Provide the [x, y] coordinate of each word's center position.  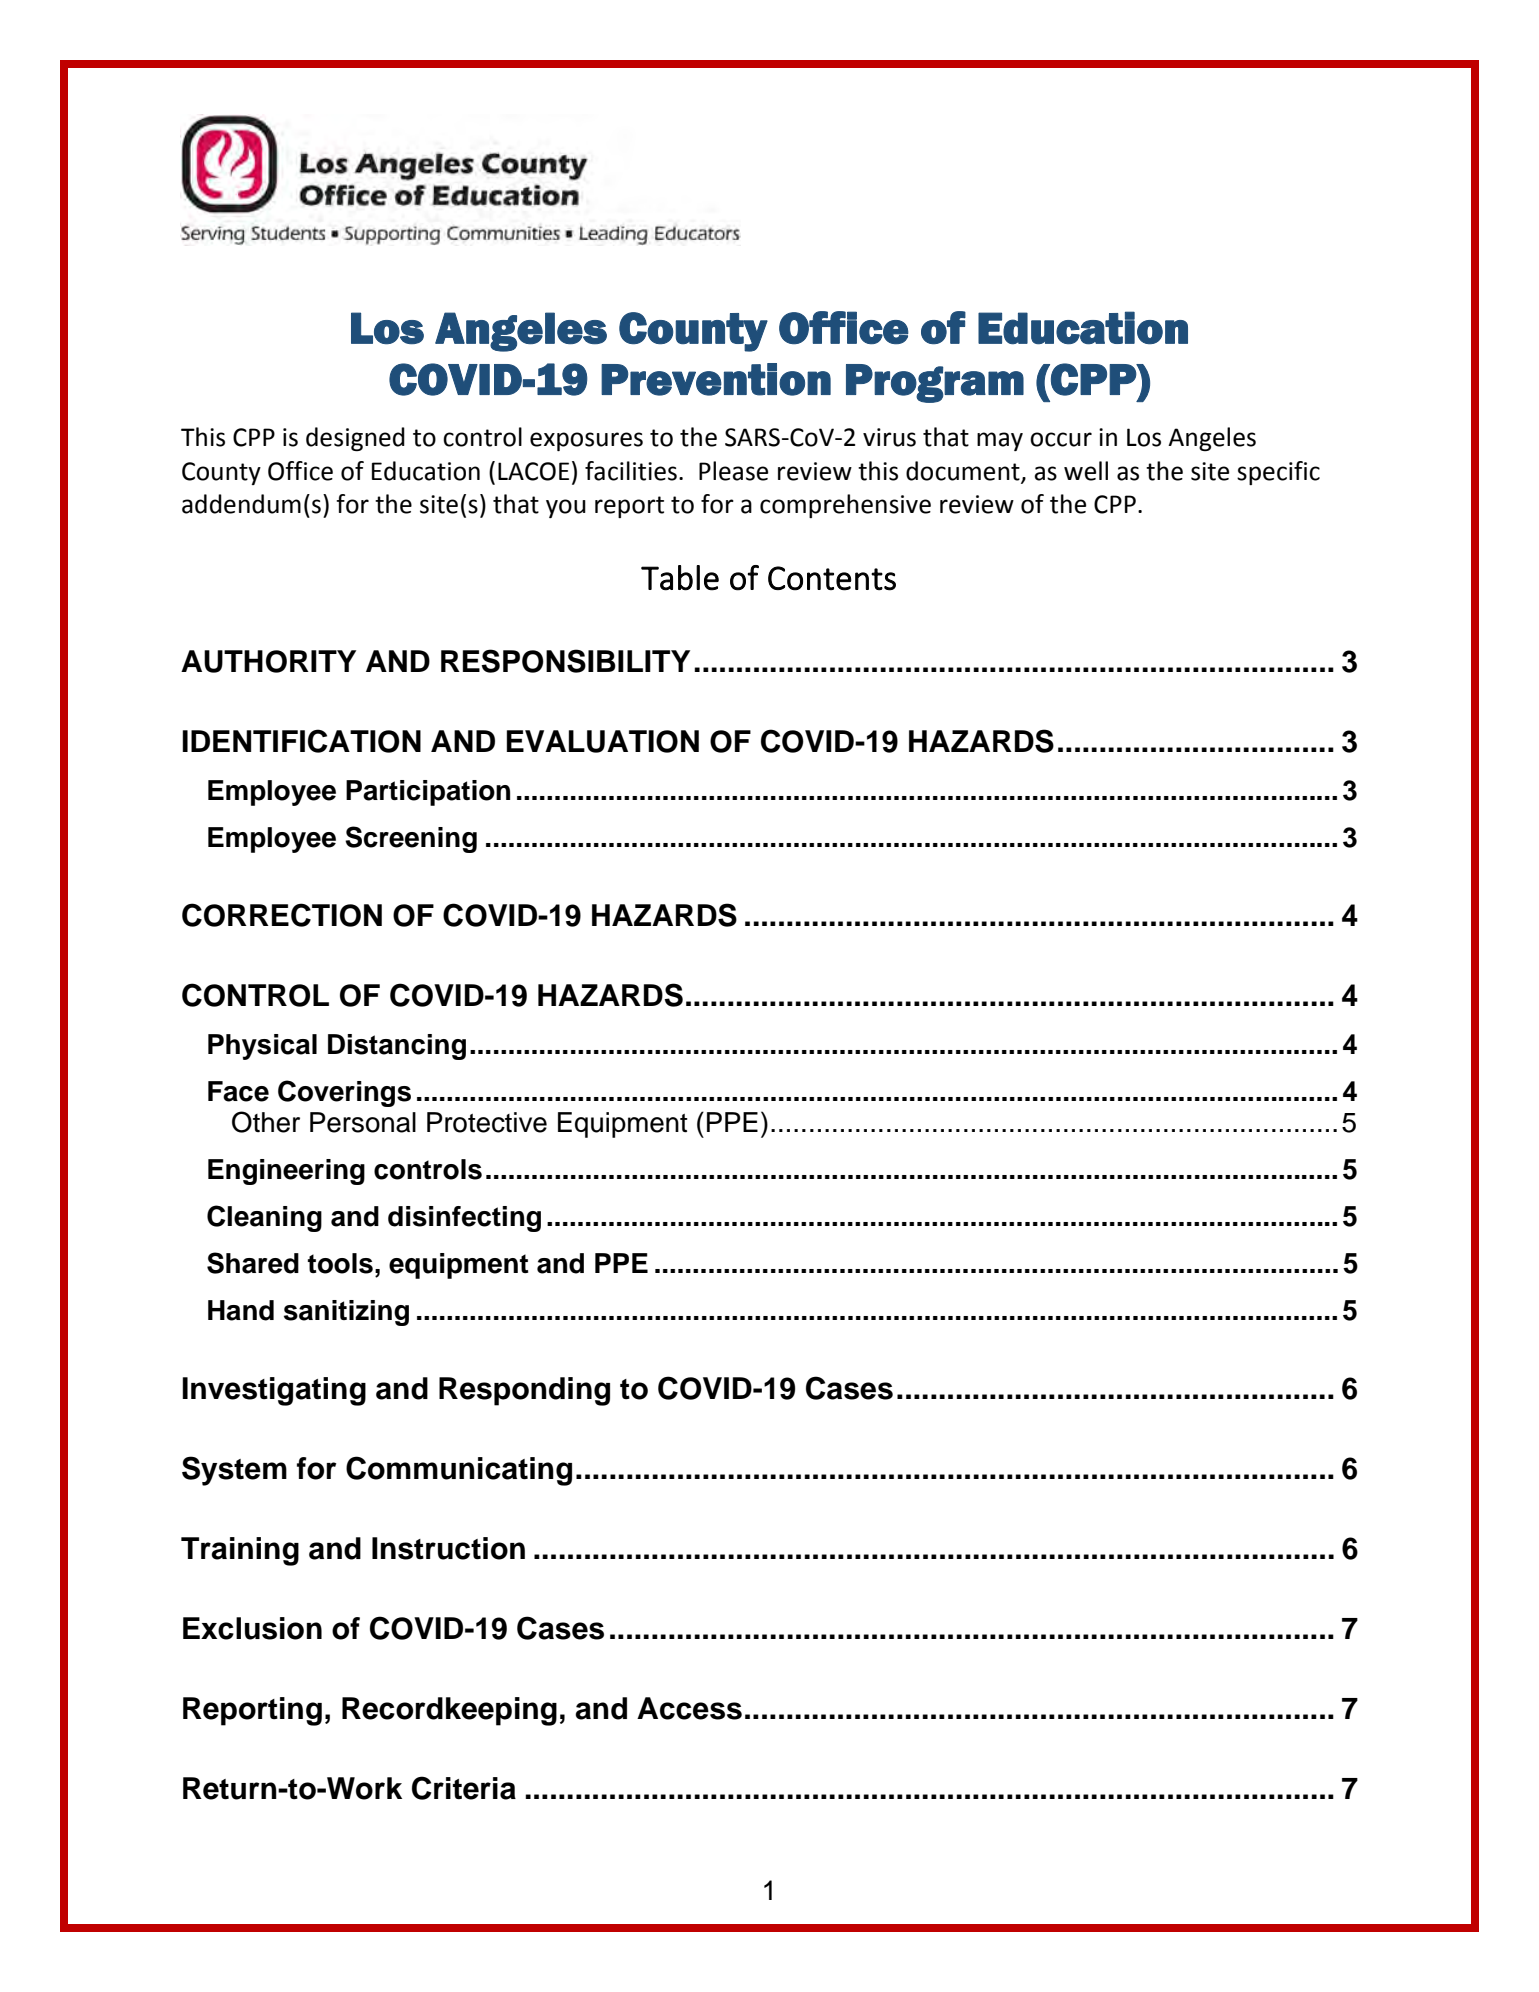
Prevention [716, 379]
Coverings [344, 1093]
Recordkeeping [449, 1711]
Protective [487, 1122]
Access [689, 1708]
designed [355, 439]
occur [1061, 439]
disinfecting [464, 1219]
